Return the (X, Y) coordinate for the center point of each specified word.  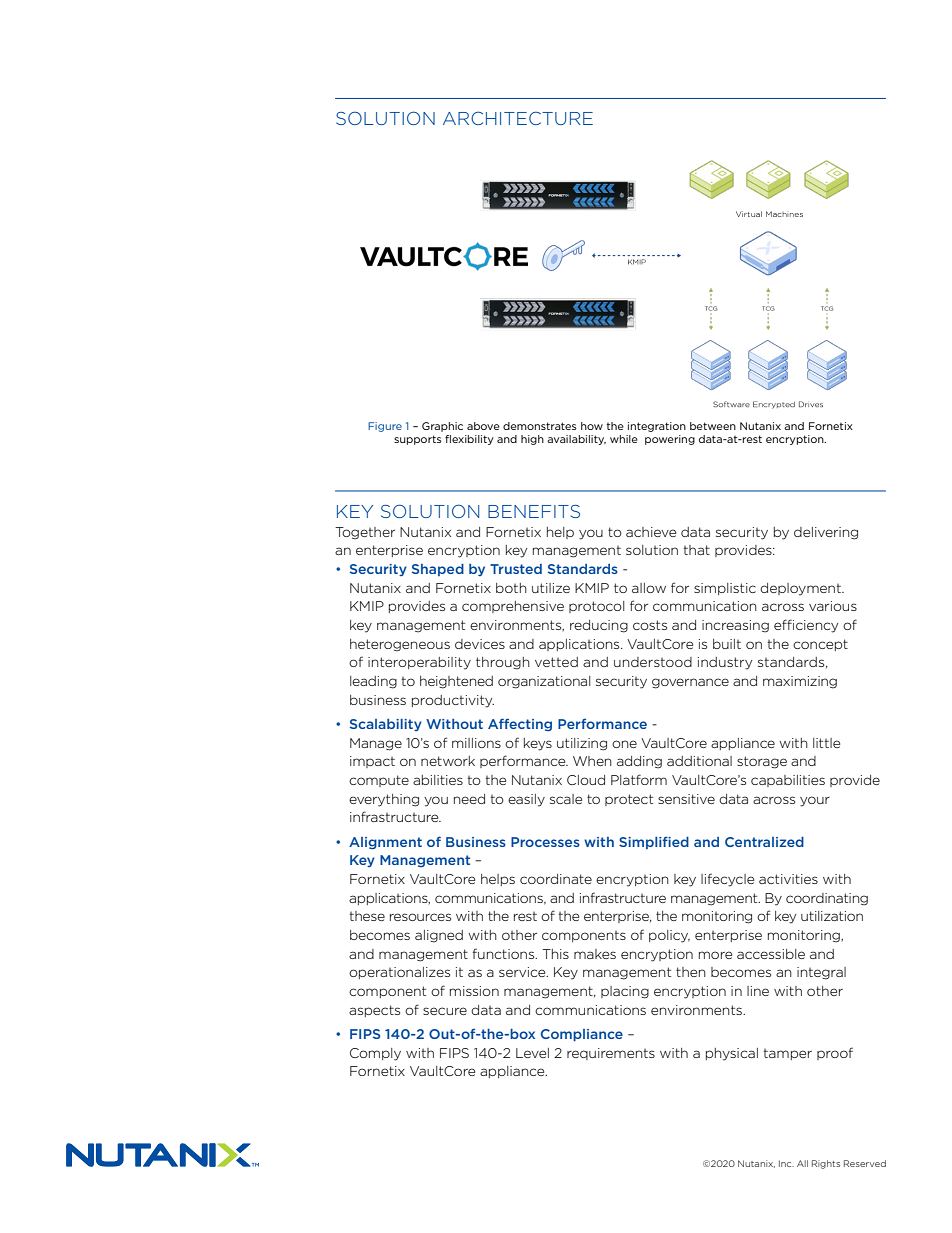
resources (420, 917)
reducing (599, 626)
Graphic (442, 427)
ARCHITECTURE (518, 118)
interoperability (419, 663)
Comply (375, 1054)
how (592, 426)
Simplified (654, 842)
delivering (826, 533)
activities (788, 879)
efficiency (806, 626)
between (713, 426)
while (624, 439)
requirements (611, 1054)
